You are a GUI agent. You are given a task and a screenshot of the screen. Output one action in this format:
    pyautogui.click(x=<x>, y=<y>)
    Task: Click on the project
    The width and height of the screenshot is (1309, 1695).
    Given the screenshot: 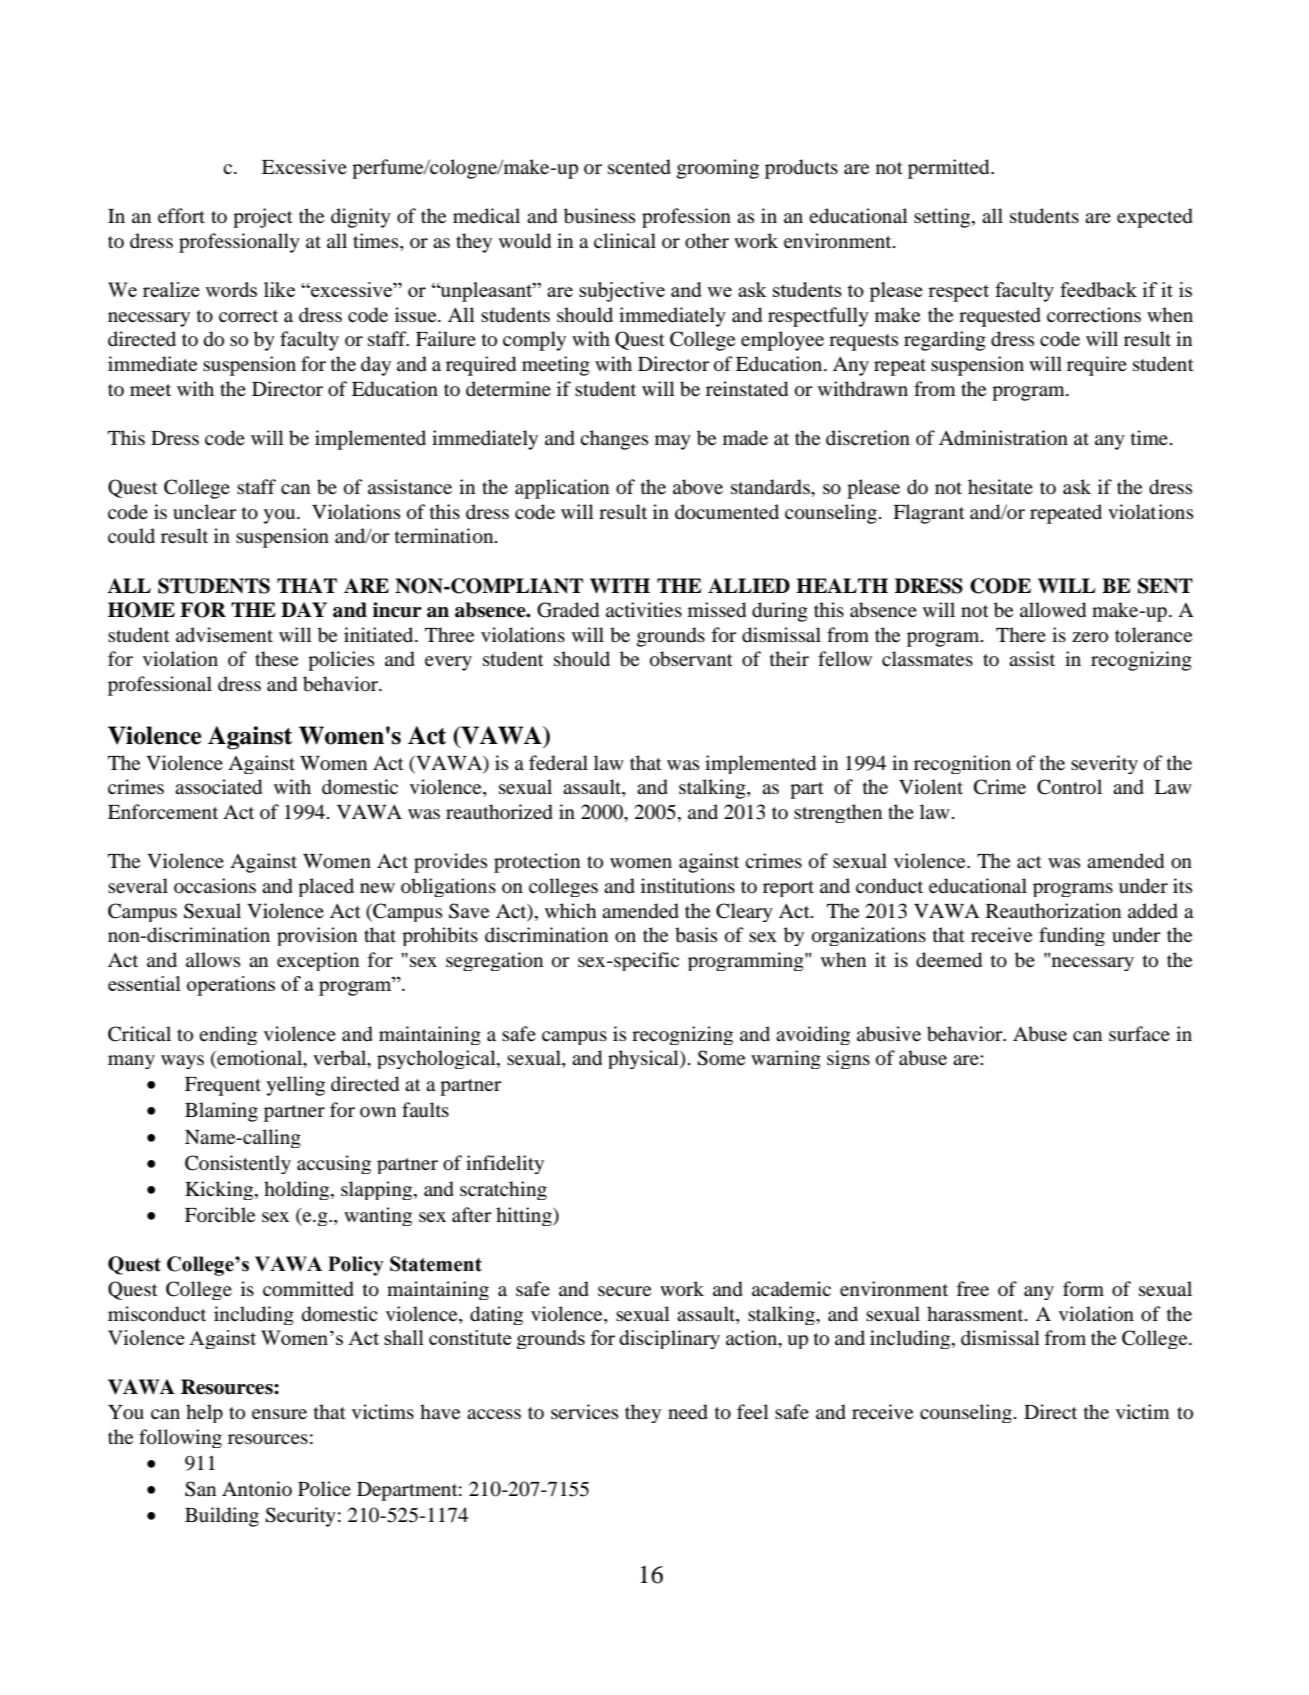 What is the action you would take?
    pyautogui.click(x=263, y=218)
